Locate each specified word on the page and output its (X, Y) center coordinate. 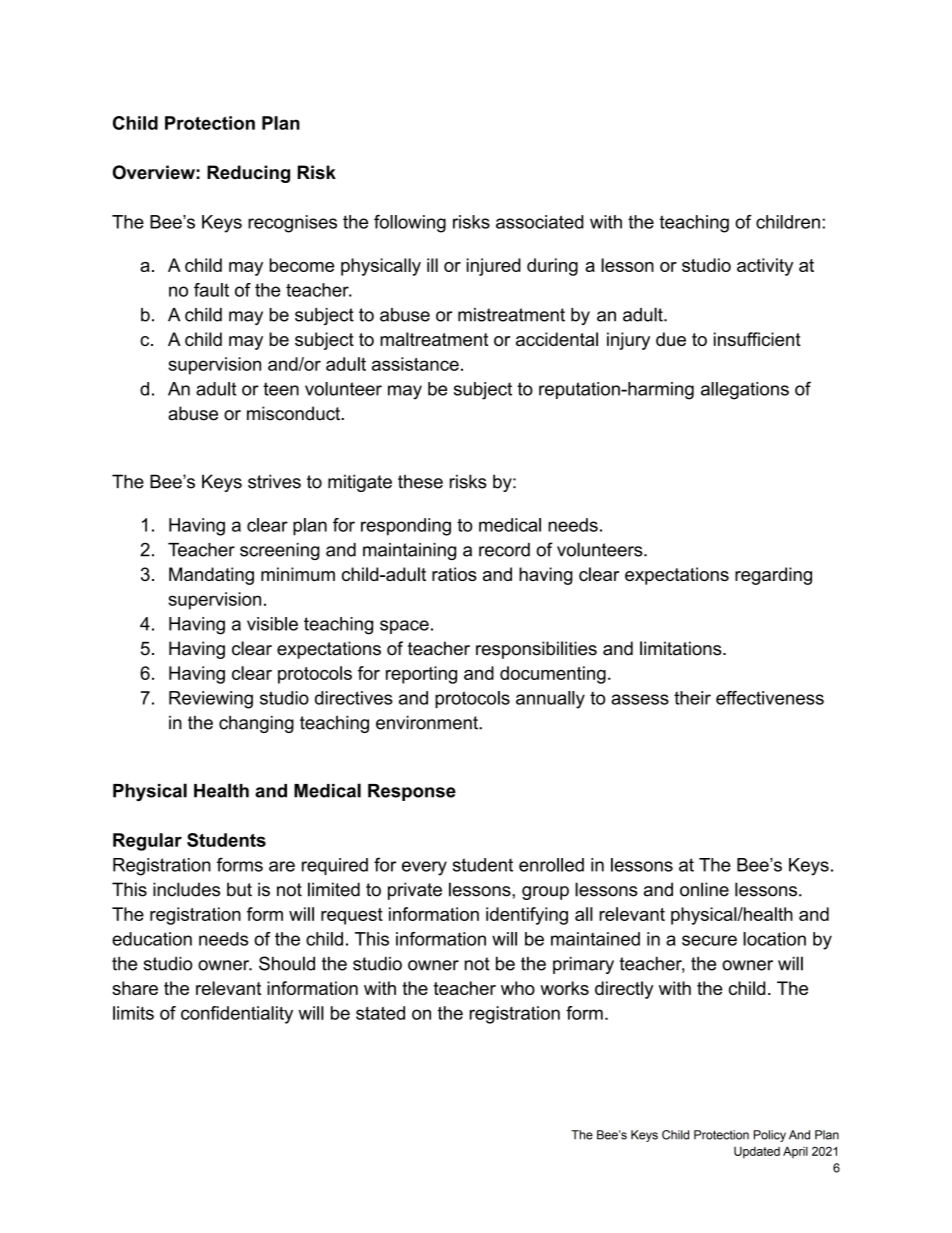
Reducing (248, 174)
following (410, 224)
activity (765, 267)
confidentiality (237, 1015)
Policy (770, 1136)
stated (380, 1013)
